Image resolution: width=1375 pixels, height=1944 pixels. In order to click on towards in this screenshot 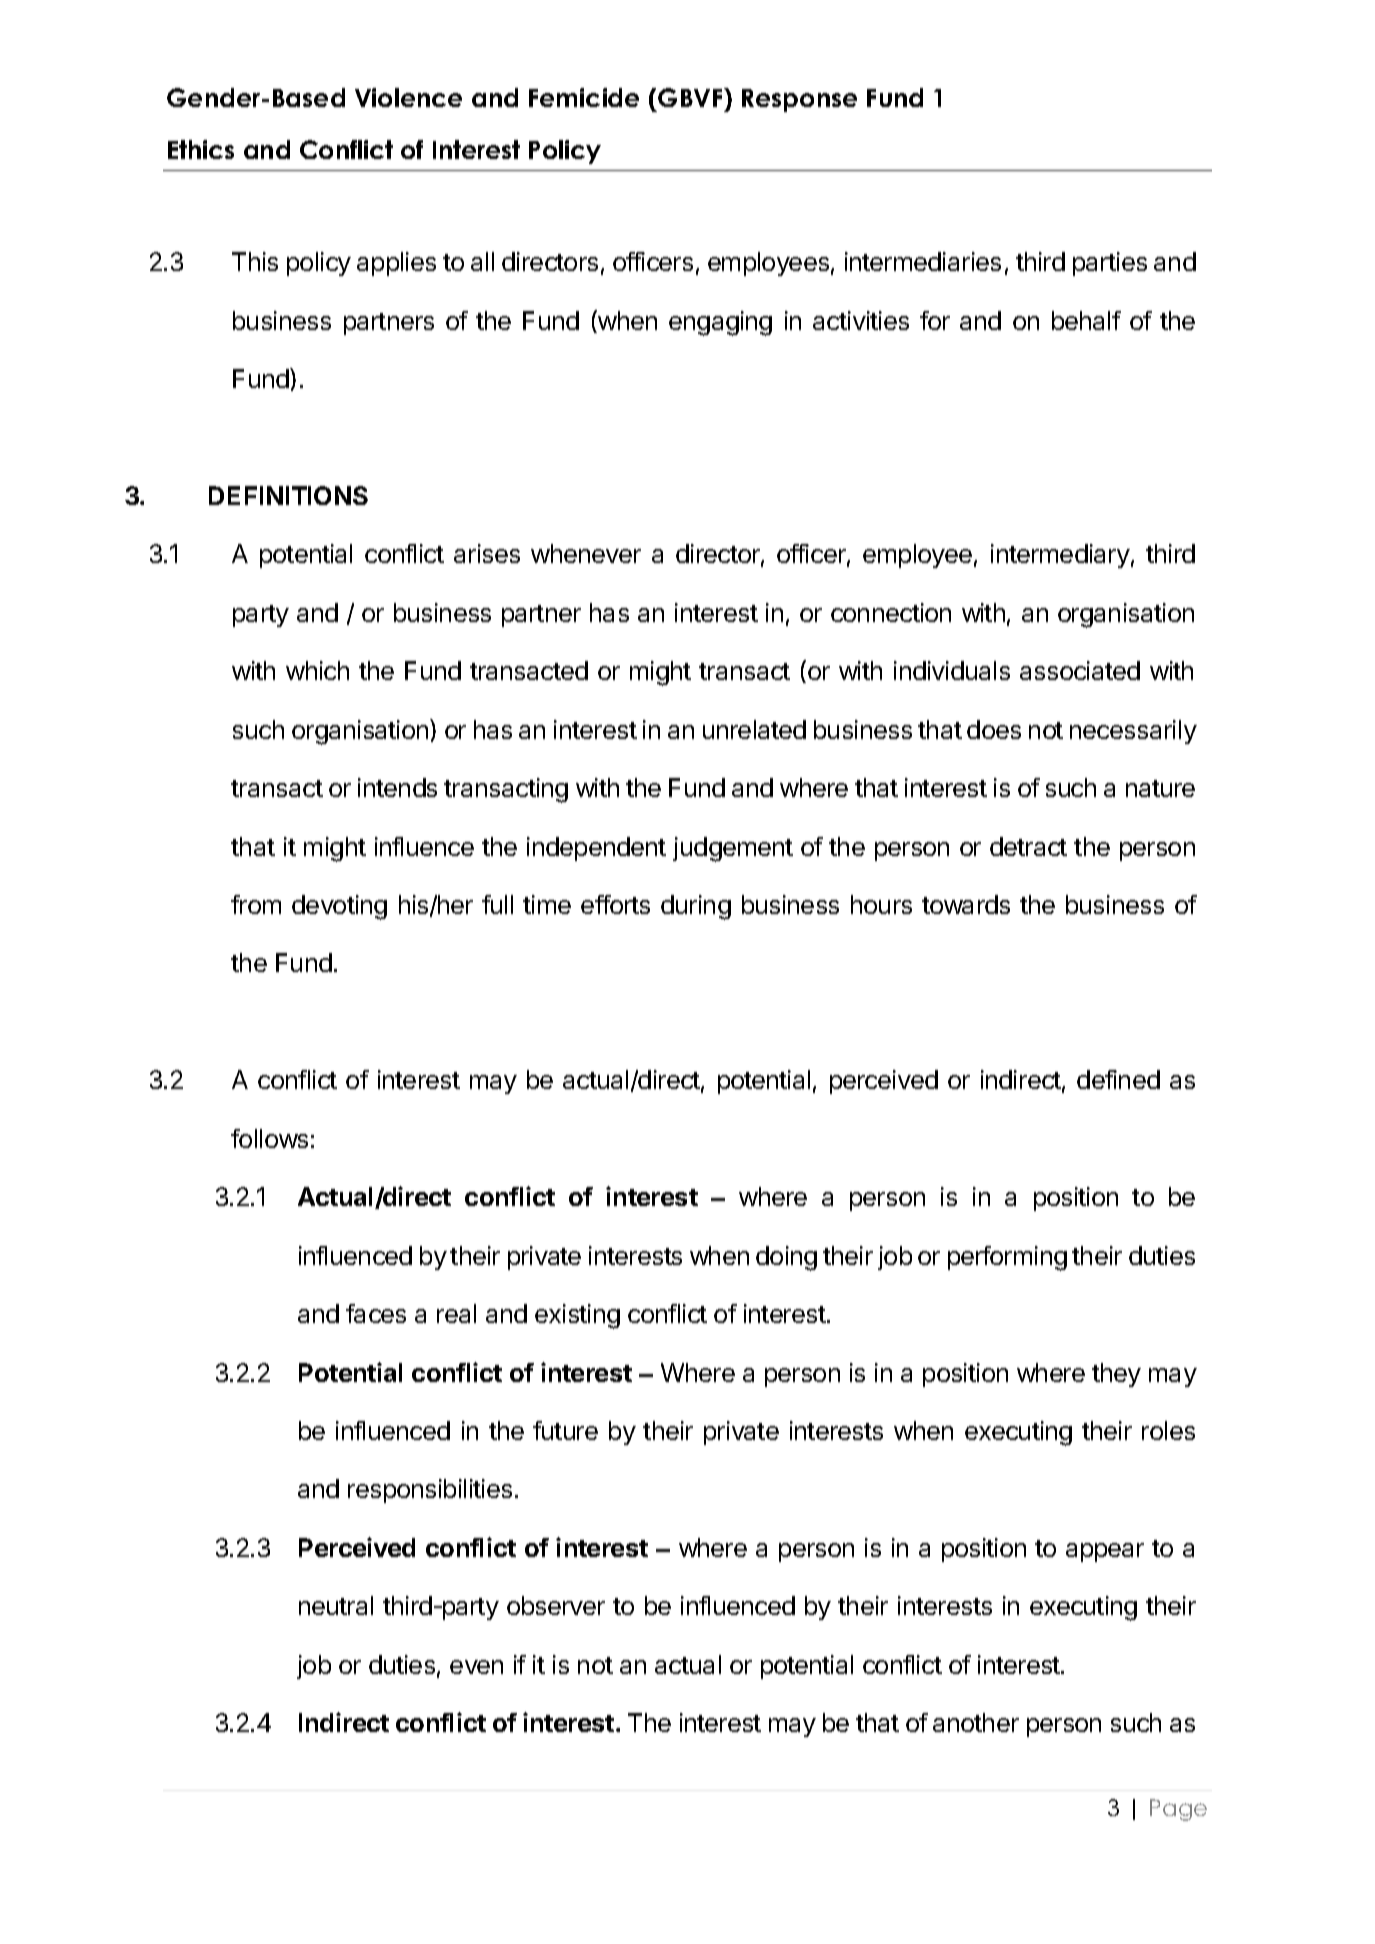, I will do `click(966, 904)`.
